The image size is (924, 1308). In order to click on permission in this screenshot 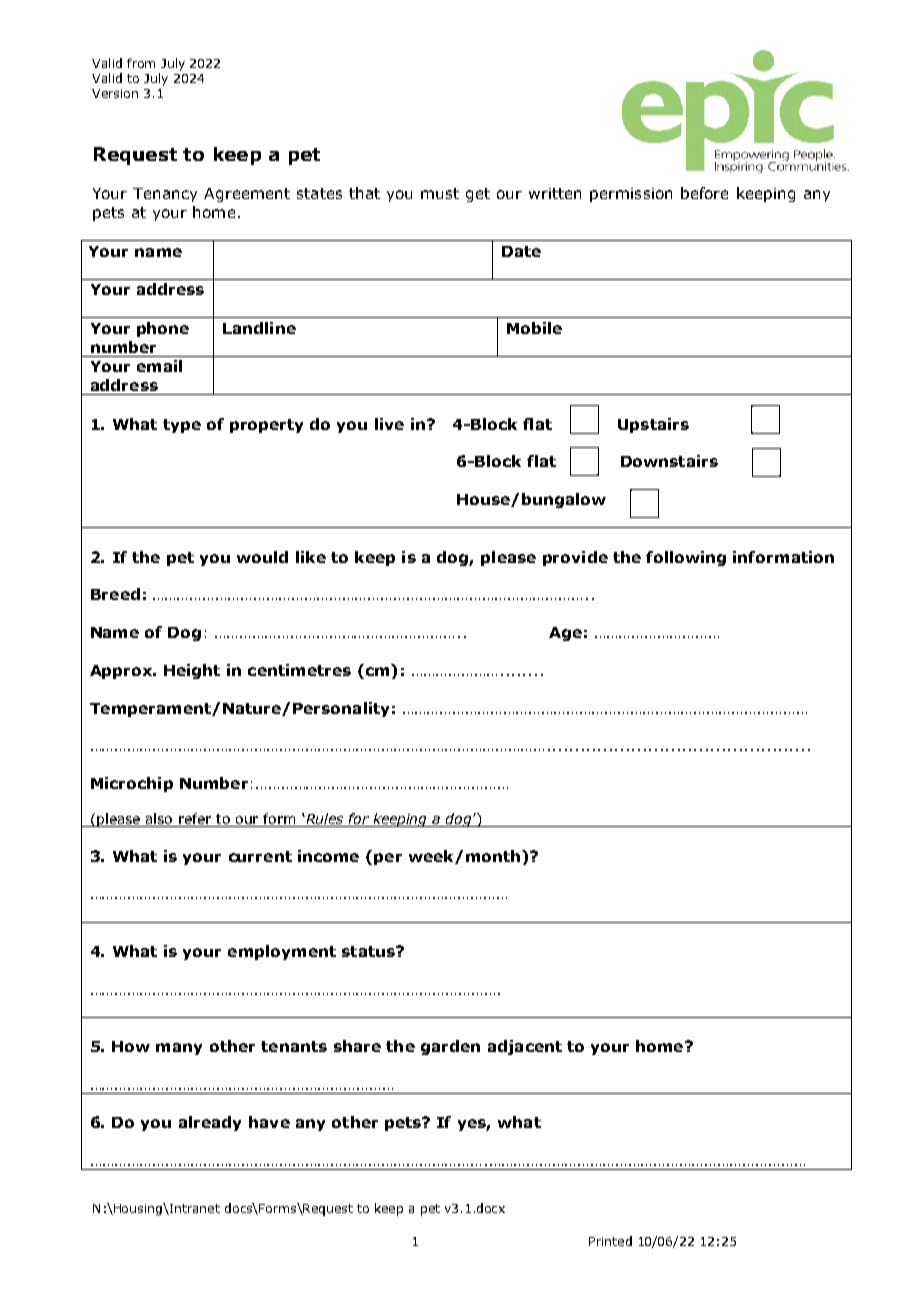, I will do `click(631, 195)`.
